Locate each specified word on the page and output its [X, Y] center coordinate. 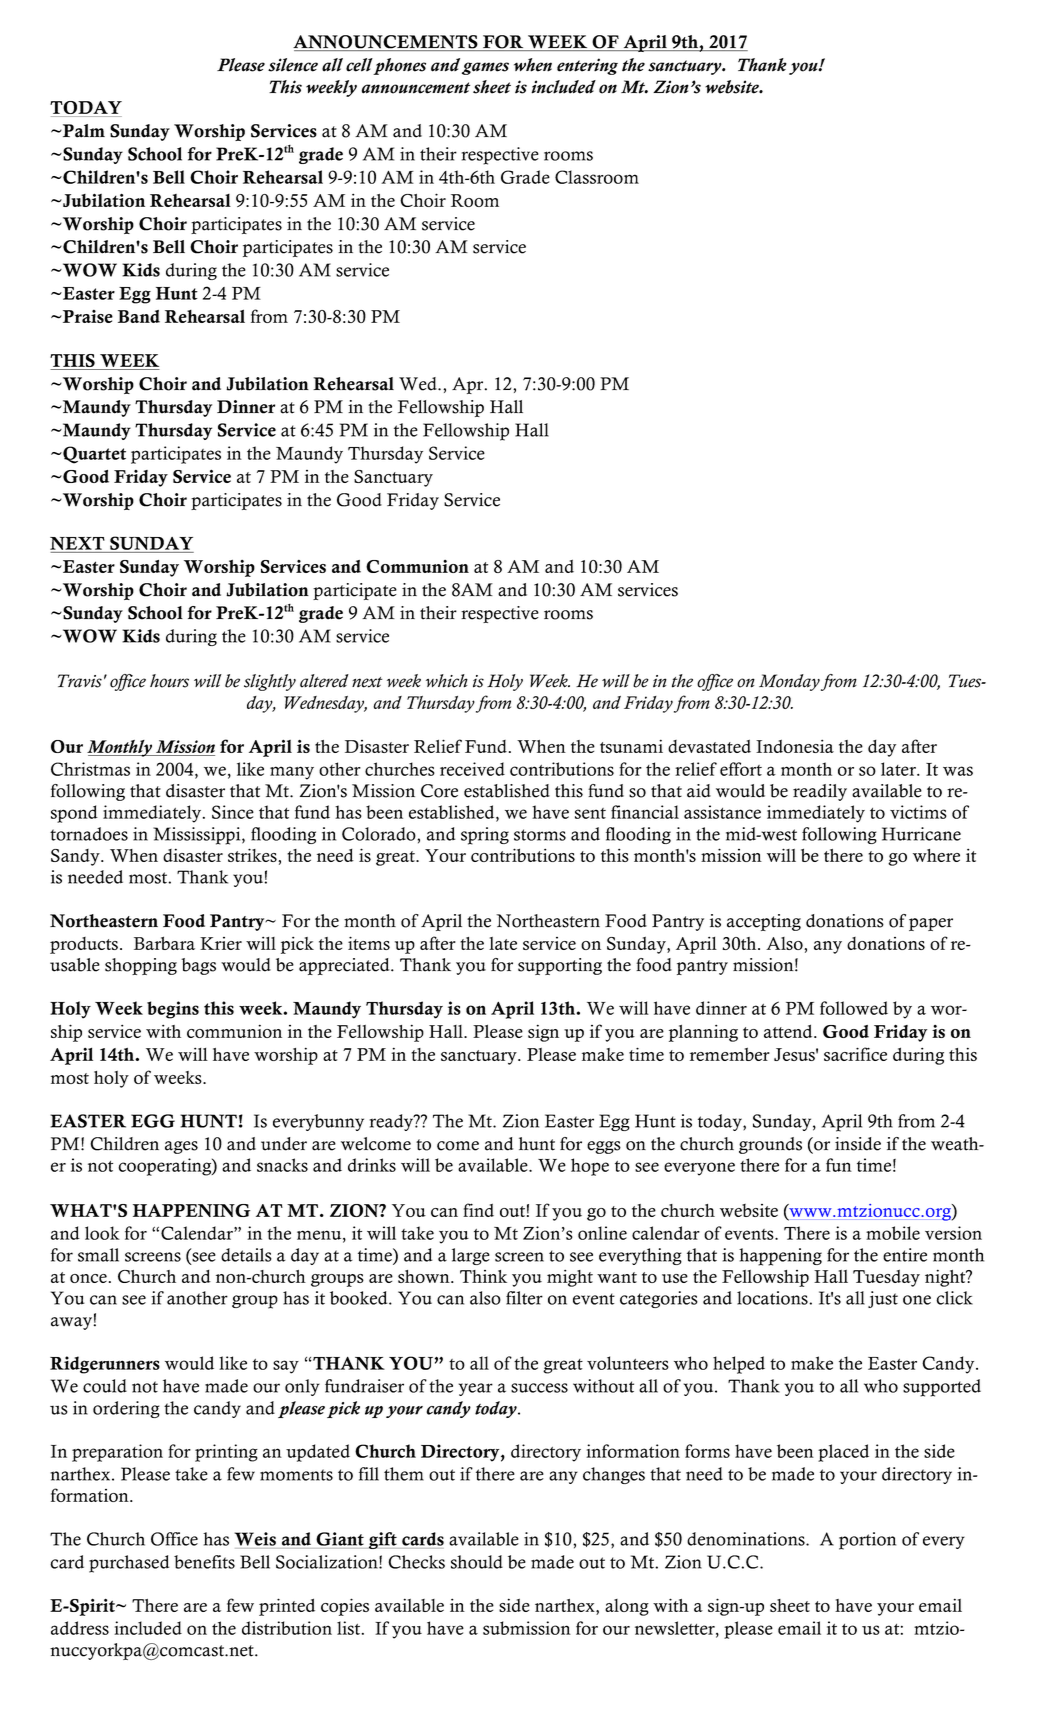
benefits [204, 1562]
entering [587, 66]
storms [540, 835]
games [485, 68]
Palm [83, 131]
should [477, 1562]
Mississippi [198, 836]
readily [820, 792]
